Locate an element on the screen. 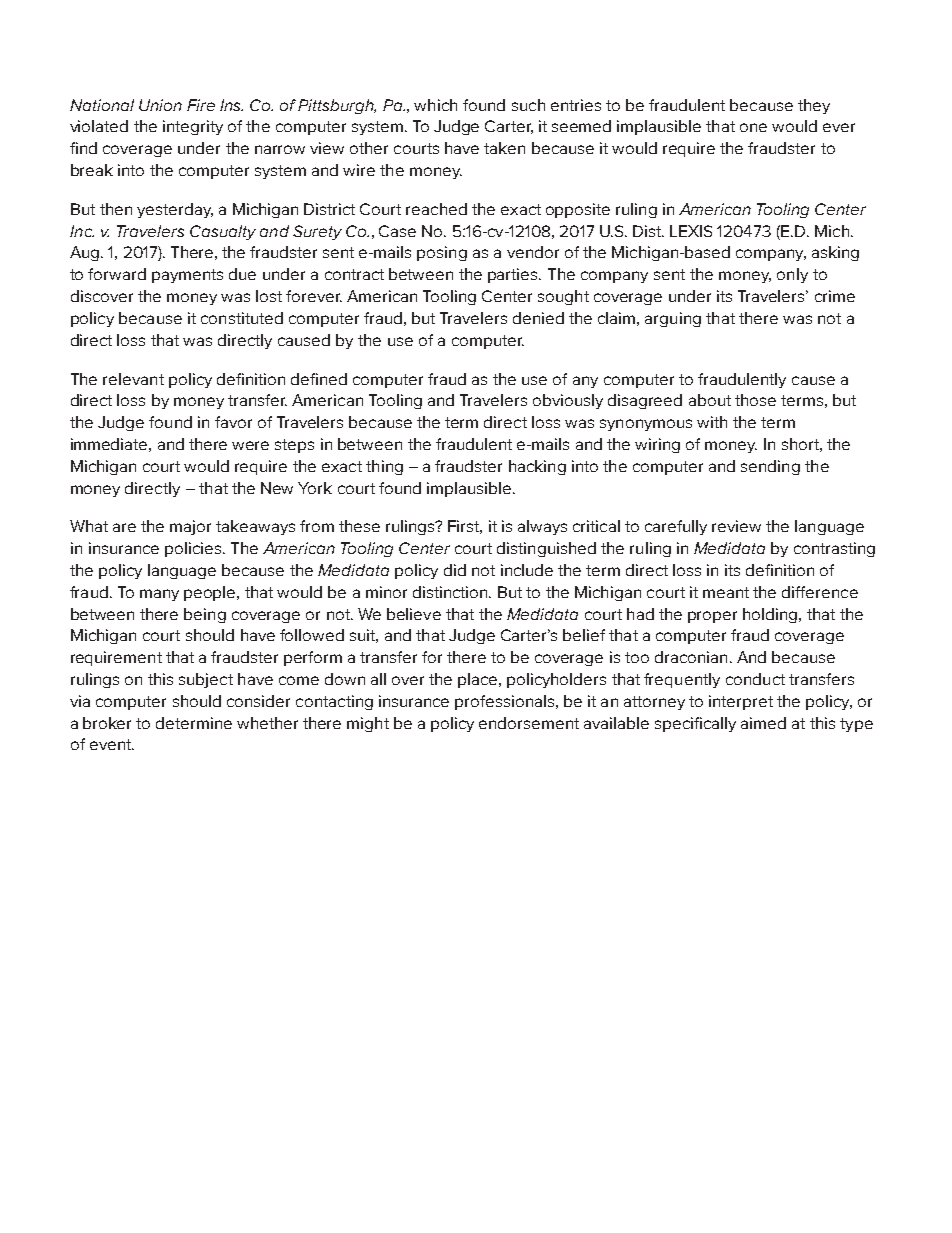  relevant is located at coordinates (133, 379).
